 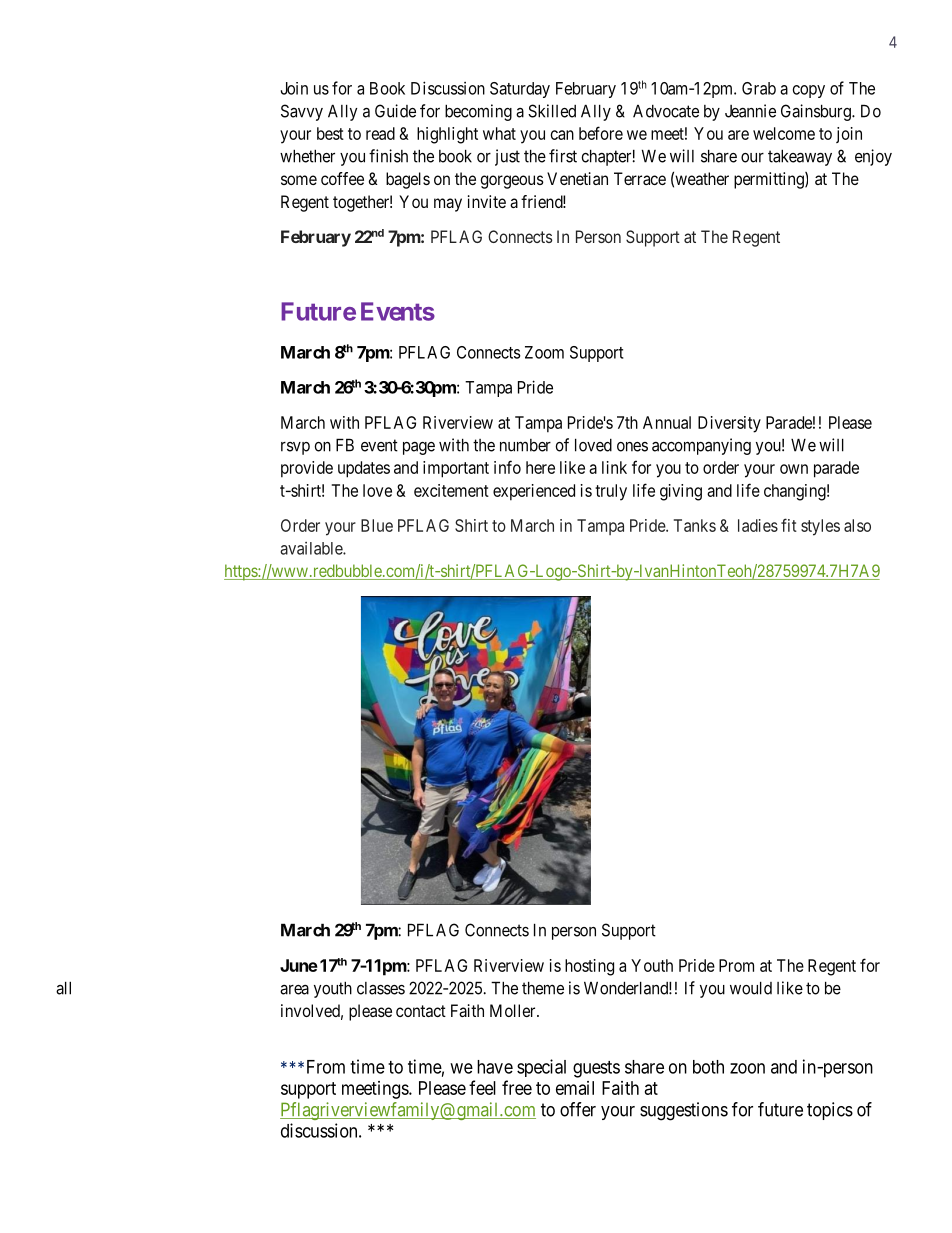 What do you see at coordinates (729, 424) in the image?
I see `Diversity` at bounding box center [729, 424].
